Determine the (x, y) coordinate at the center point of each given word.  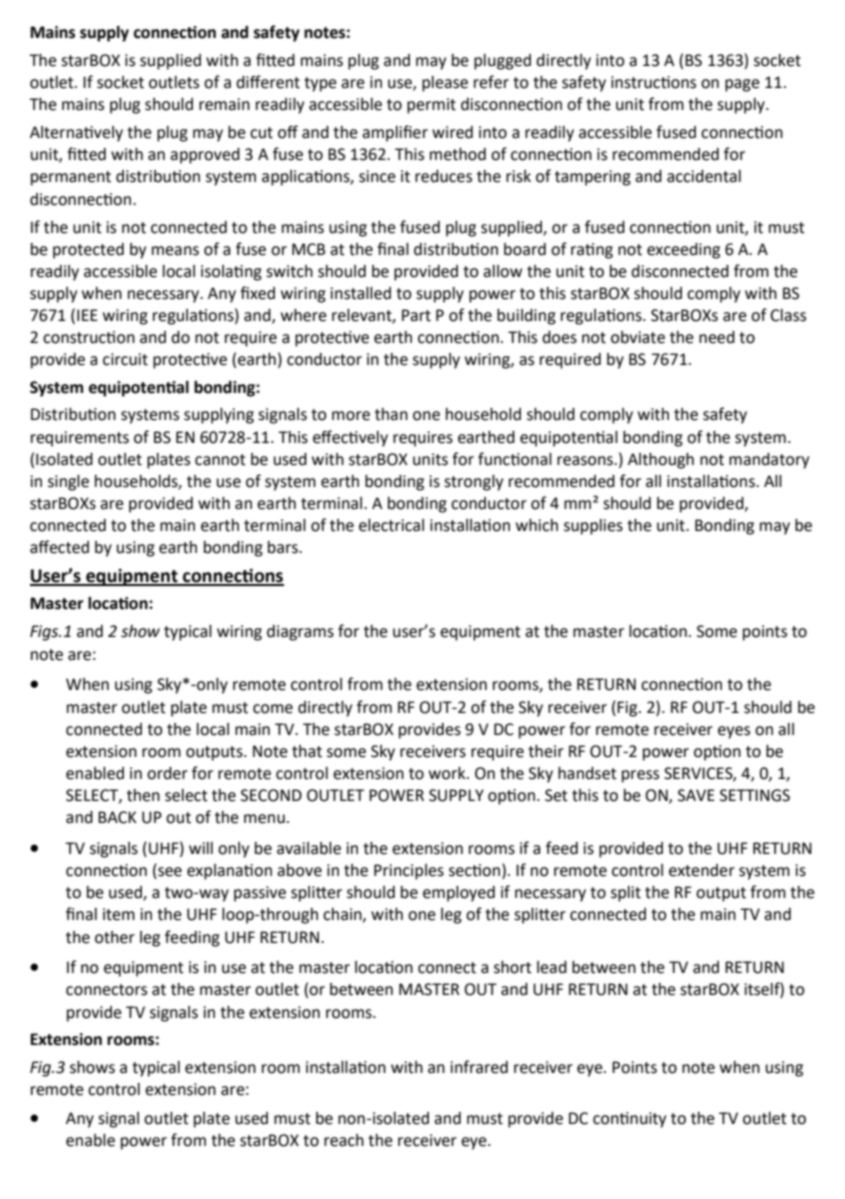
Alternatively (76, 134)
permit (431, 106)
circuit (125, 359)
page (742, 85)
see (169, 873)
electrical (391, 525)
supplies (593, 527)
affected (59, 547)
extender (702, 870)
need (717, 337)
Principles (409, 872)
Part (416, 315)
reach (344, 1140)
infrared (479, 1067)
